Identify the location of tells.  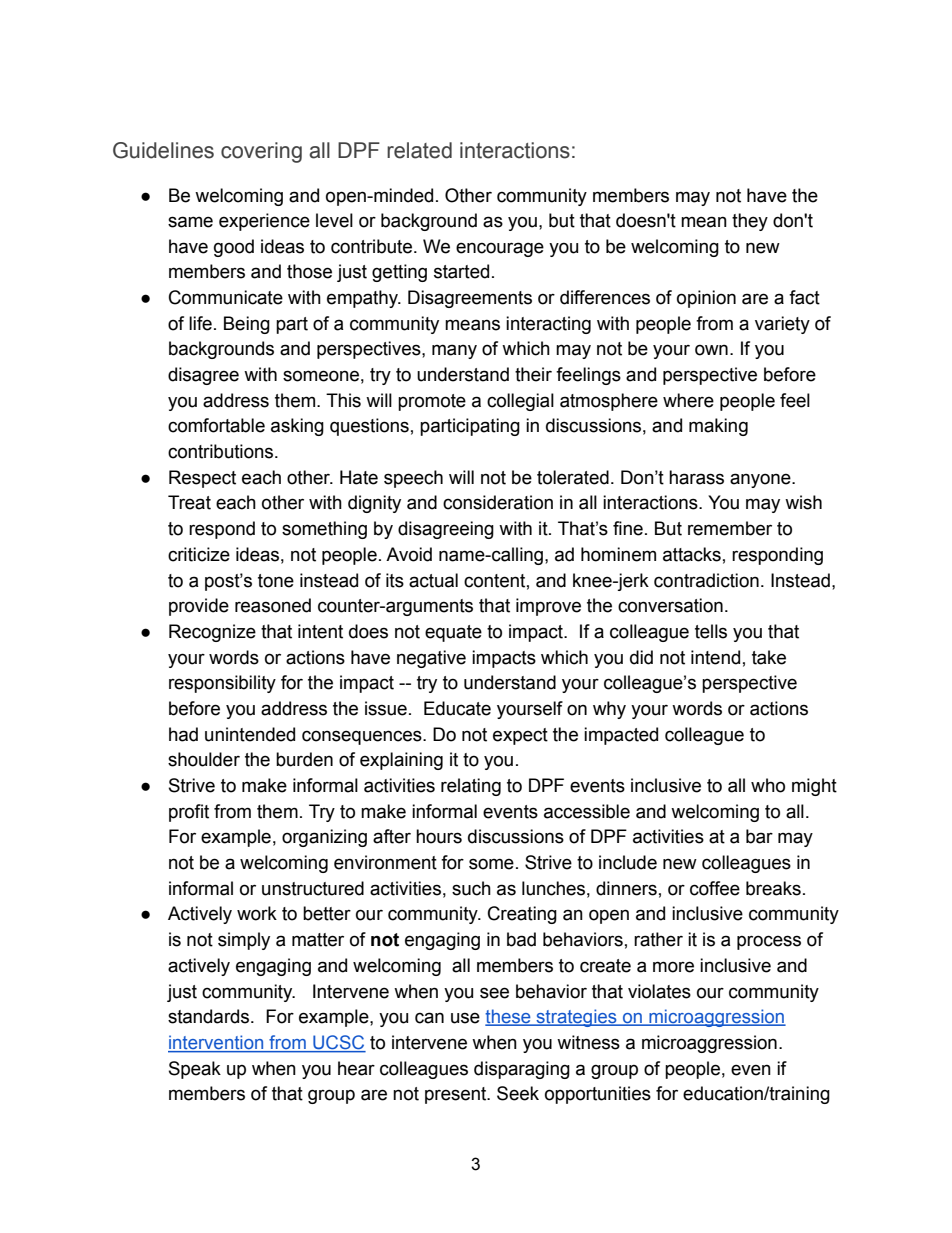
(711, 631).
